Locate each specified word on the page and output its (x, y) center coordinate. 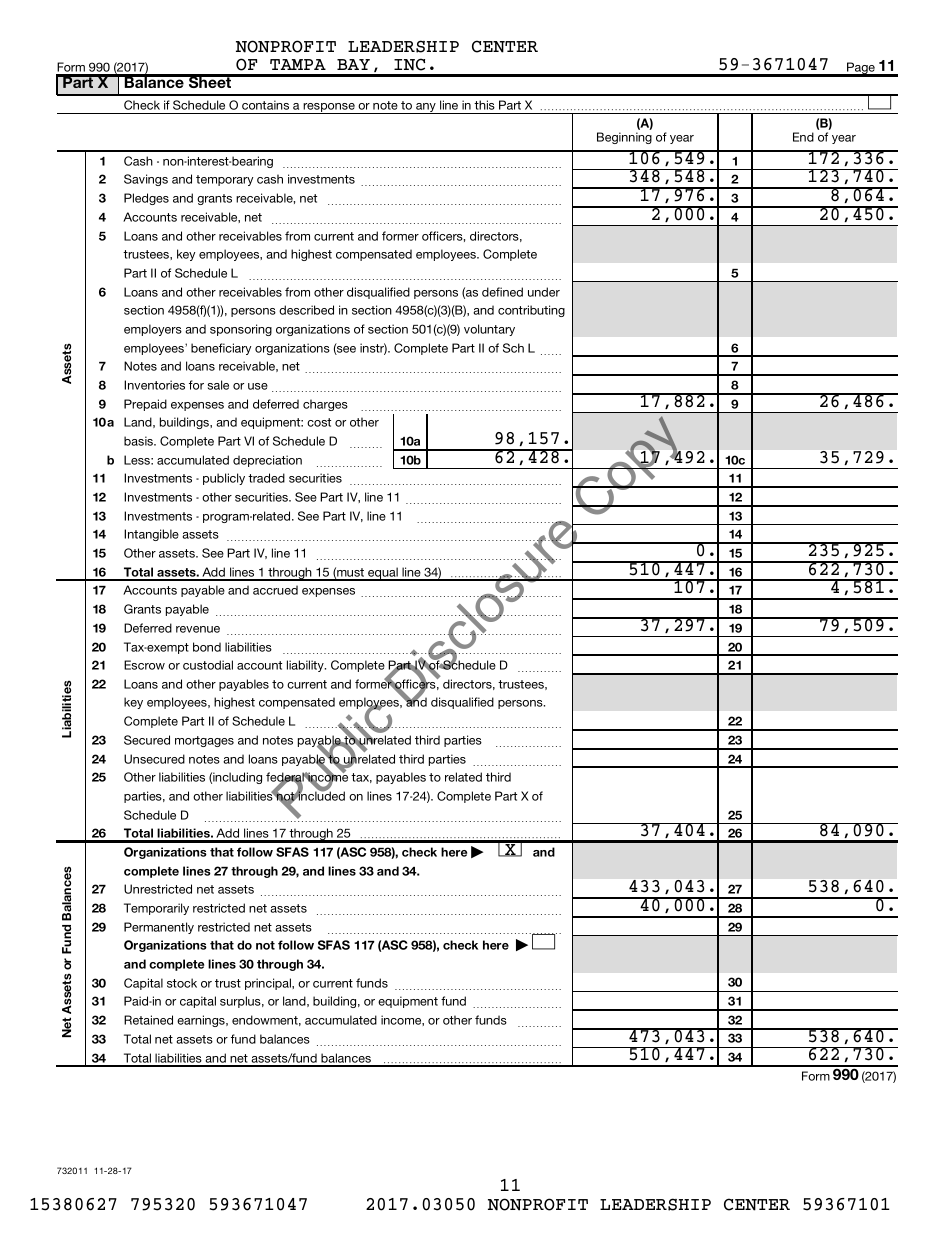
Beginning (624, 138)
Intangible (151, 535)
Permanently (159, 928)
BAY (353, 64)
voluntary (489, 330)
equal (383, 574)
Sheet (210, 81)
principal (269, 984)
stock (182, 983)
